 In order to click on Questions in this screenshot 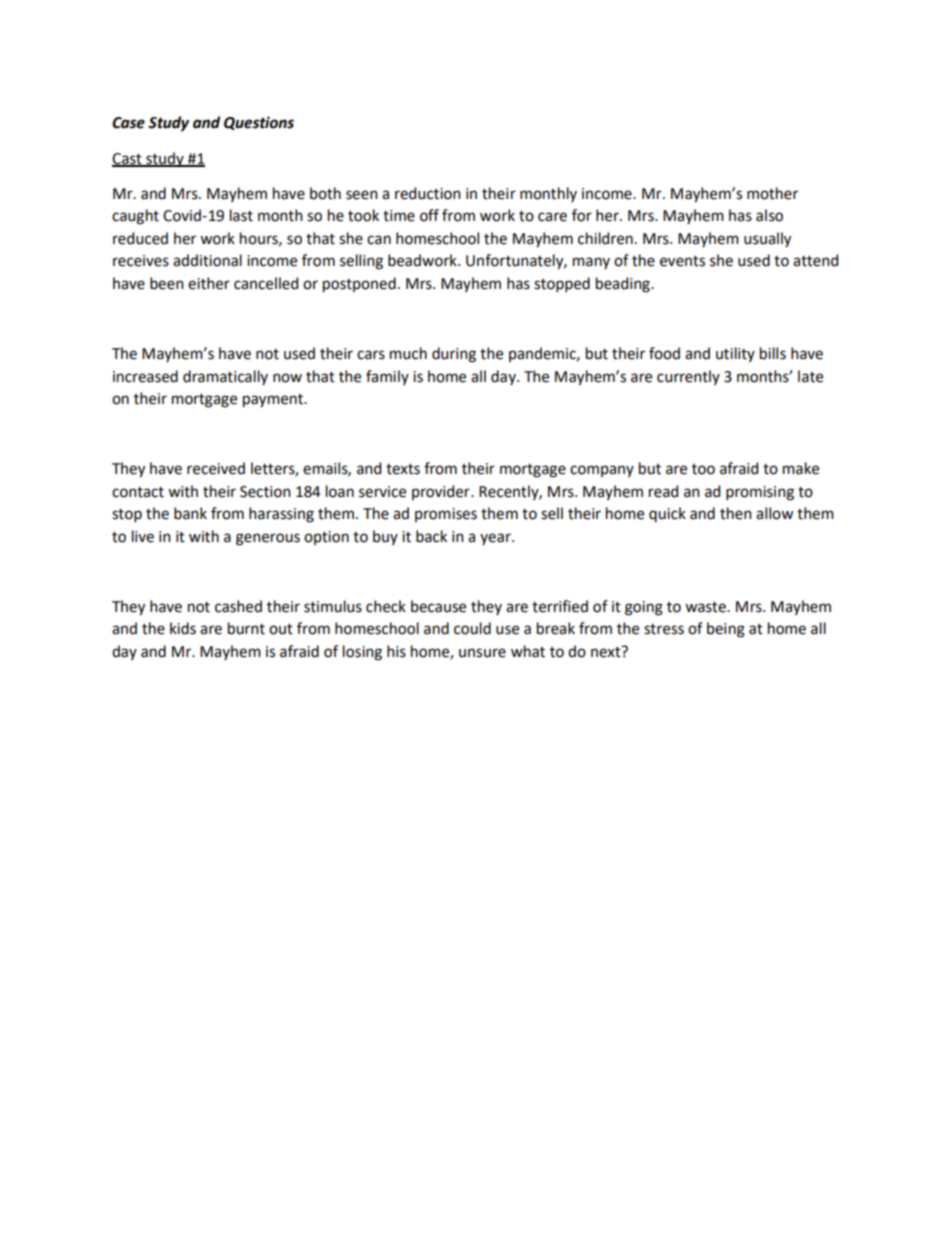, I will do `click(259, 123)`.
